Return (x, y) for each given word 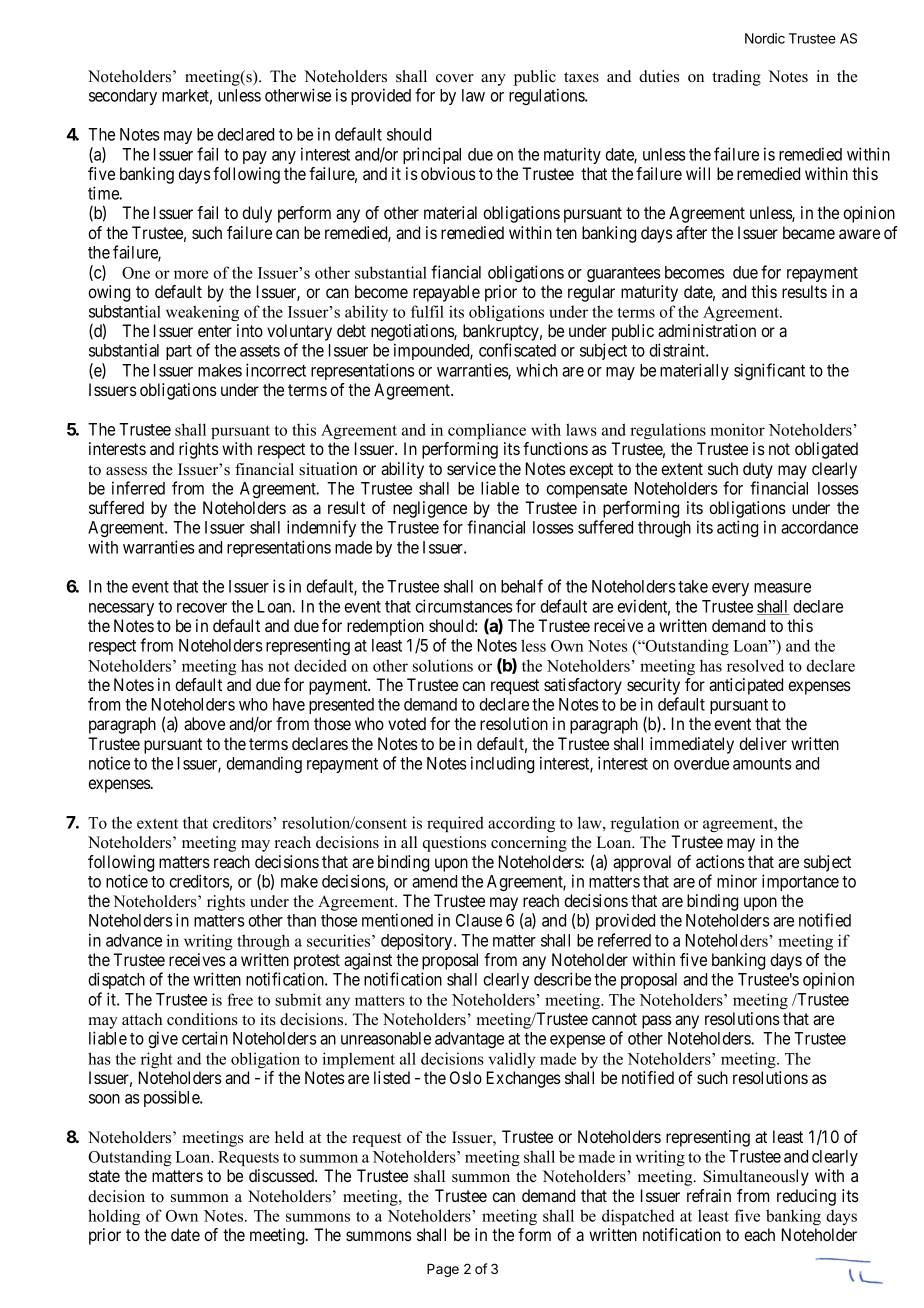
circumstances (464, 606)
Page (443, 1270)
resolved (755, 665)
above (204, 723)
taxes (581, 77)
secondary (123, 97)
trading (736, 78)
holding (114, 1217)
